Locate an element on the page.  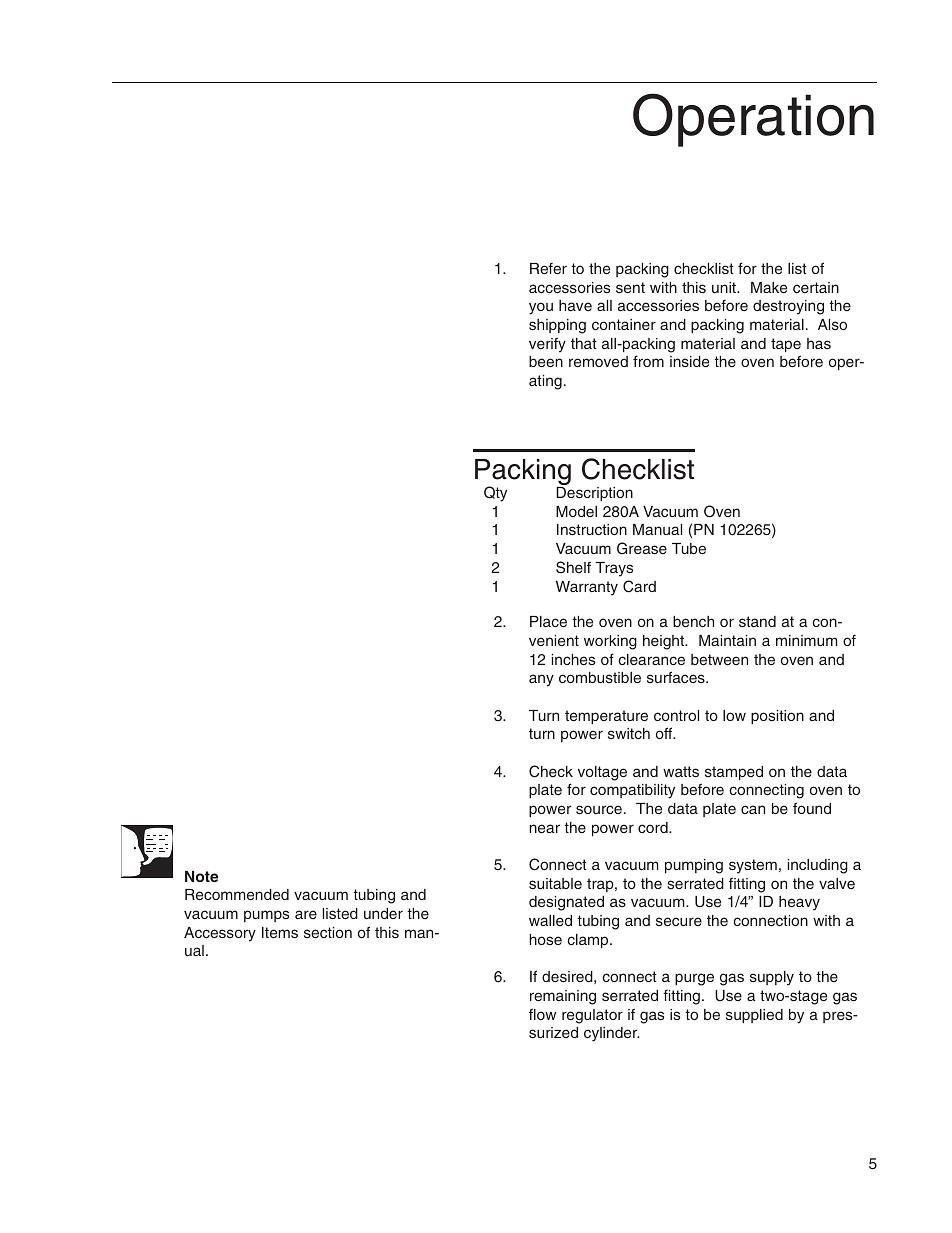
Make is located at coordinates (769, 287).
